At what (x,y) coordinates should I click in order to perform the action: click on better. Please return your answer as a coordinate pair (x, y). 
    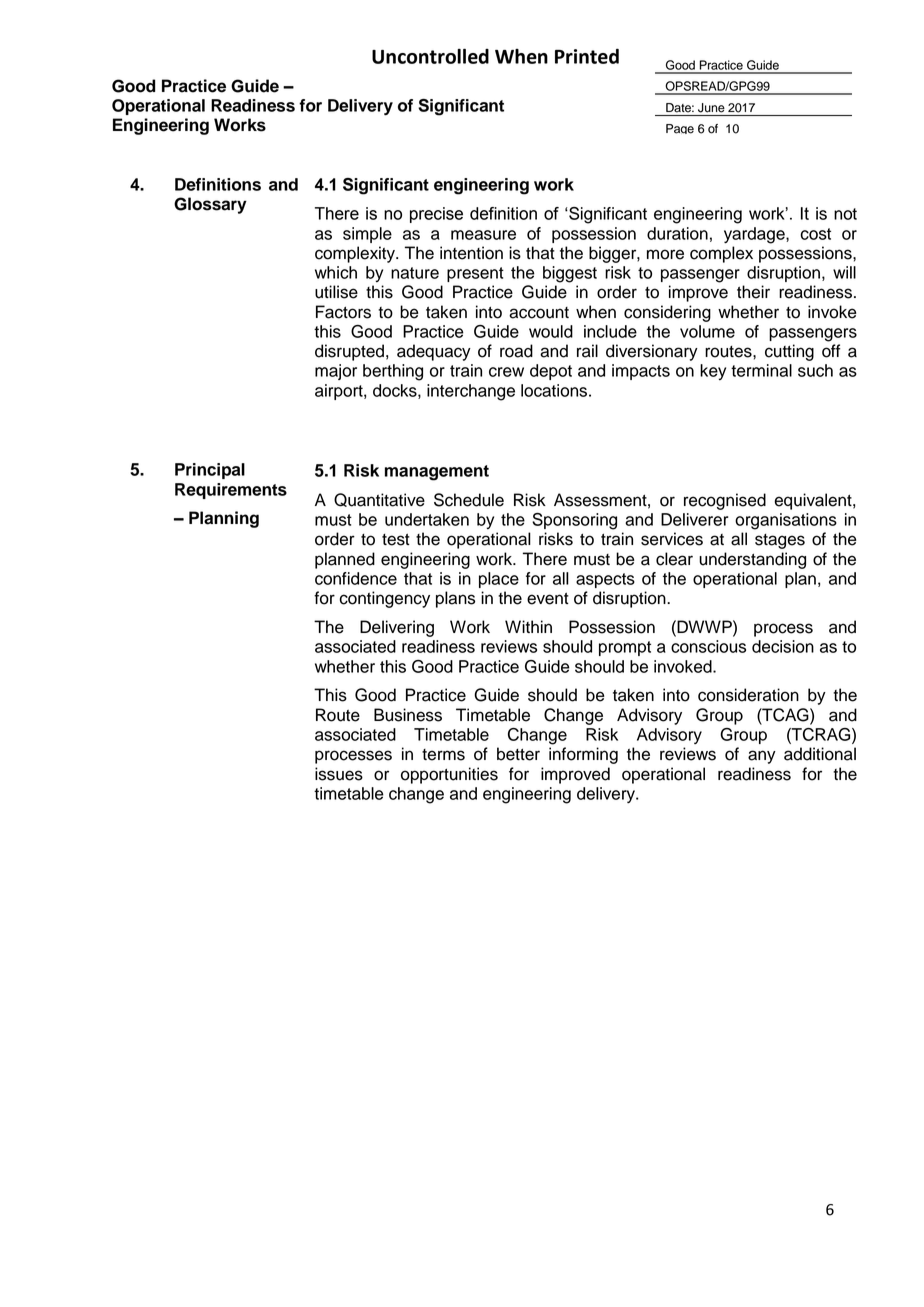
    Looking at the image, I should click on (518, 754).
